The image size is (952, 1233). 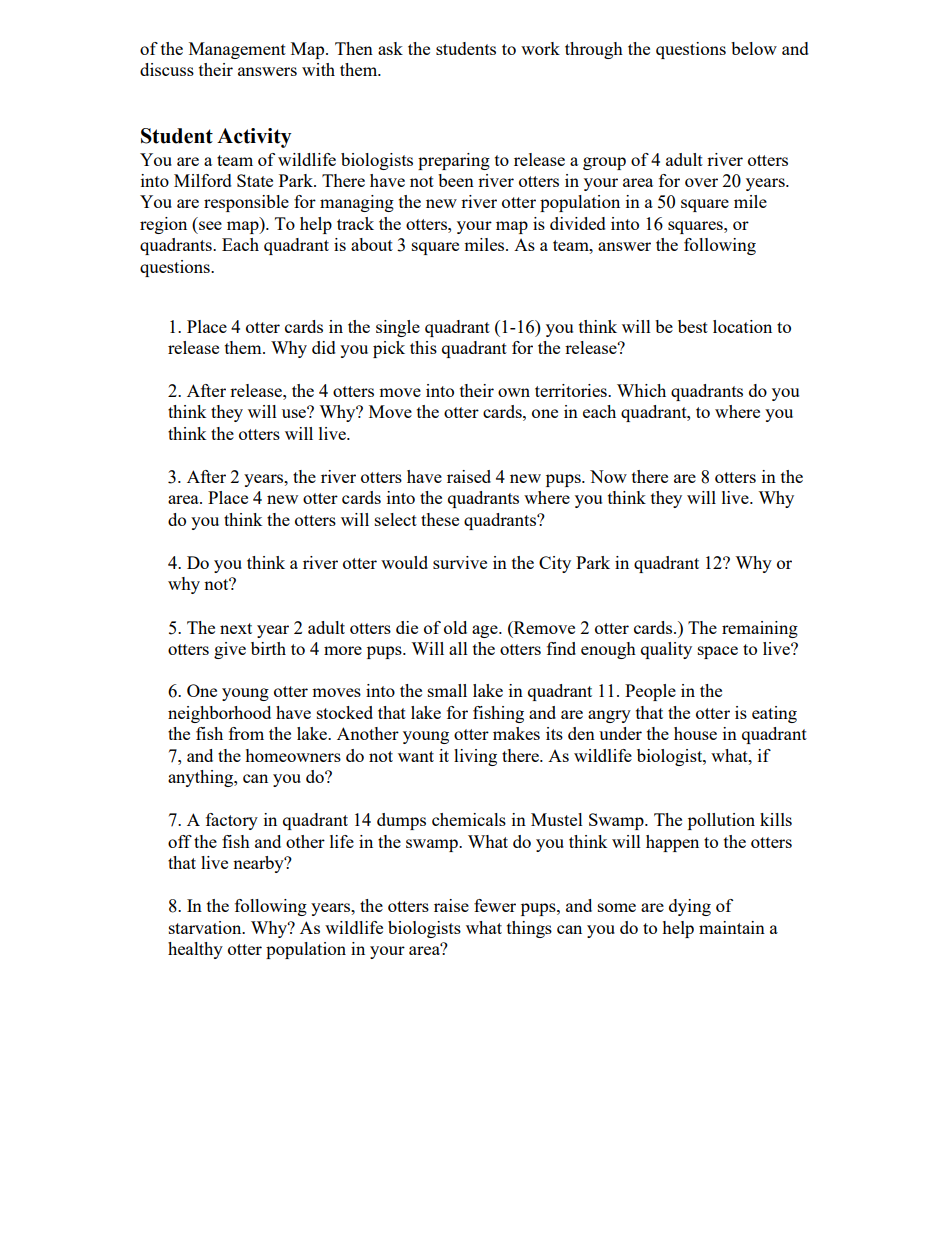 I want to click on fewer, so click(x=495, y=905).
